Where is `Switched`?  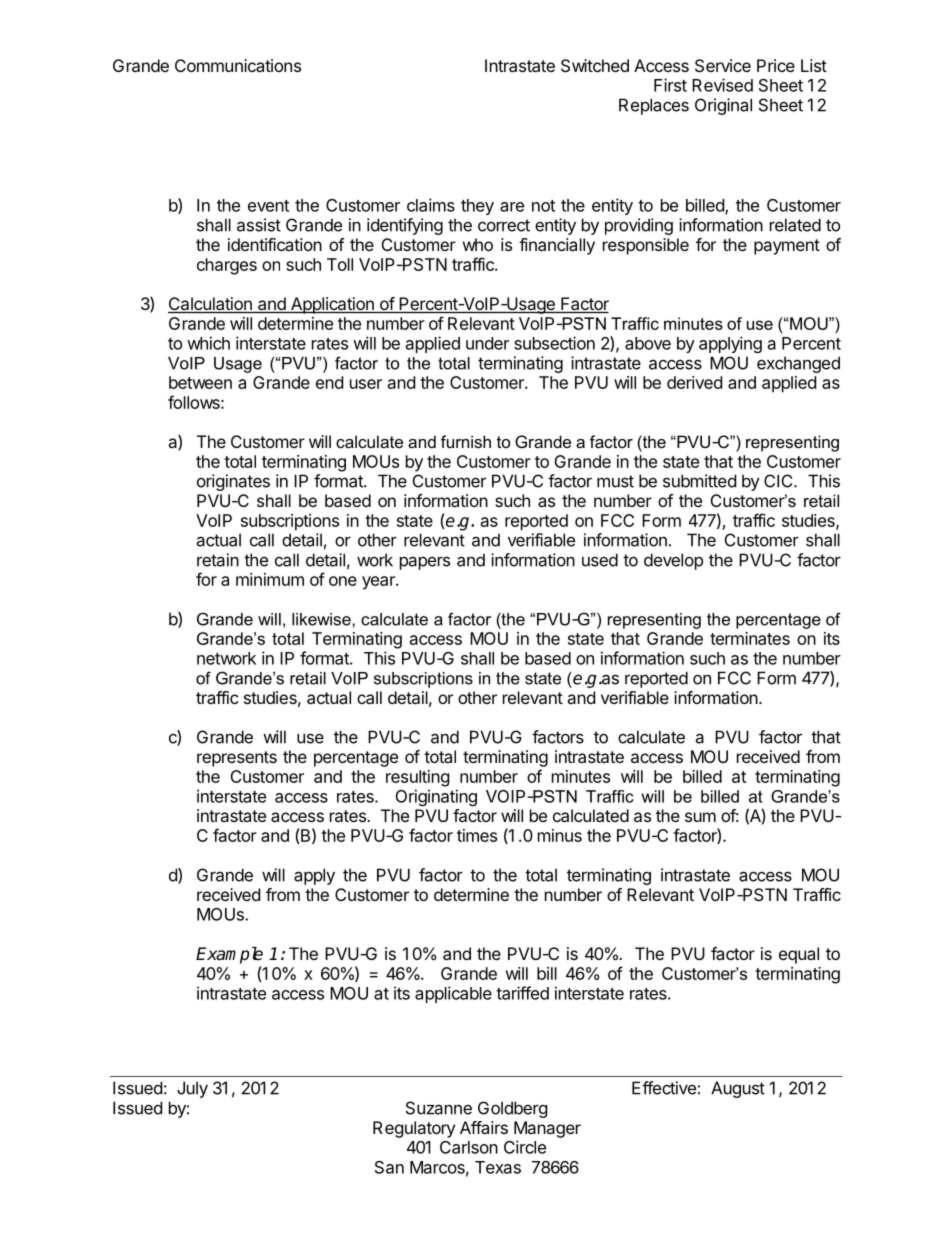
Switched is located at coordinates (595, 65).
